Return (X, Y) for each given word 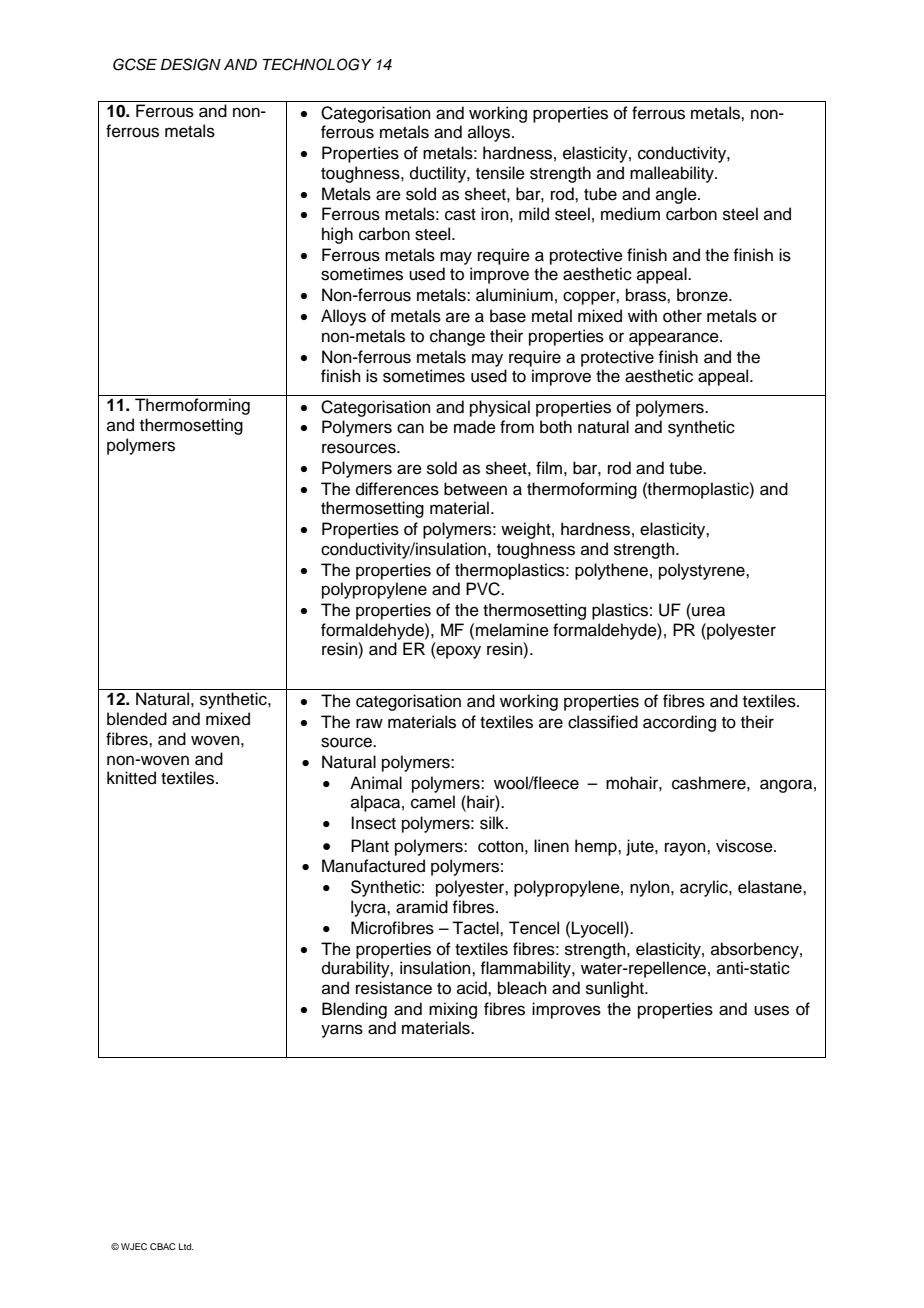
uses (771, 1010)
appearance (675, 339)
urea (707, 611)
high (337, 235)
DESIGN (191, 64)
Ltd (186, 1246)
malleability (673, 174)
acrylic (705, 888)
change (457, 337)
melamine (512, 630)
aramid (422, 907)
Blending (354, 1010)
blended (137, 719)
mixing (453, 1010)
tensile (500, 173)
